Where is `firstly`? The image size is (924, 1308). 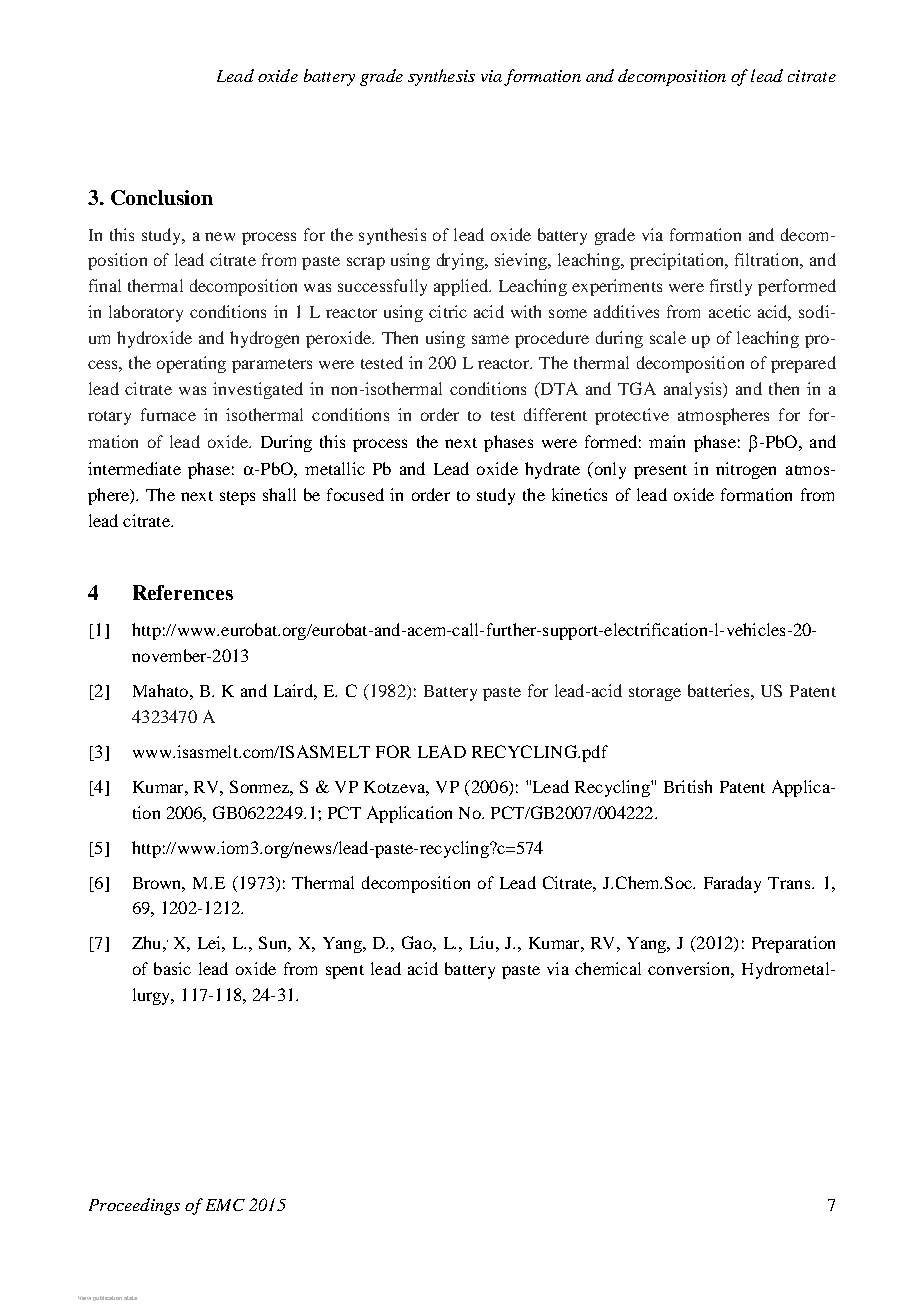
firstly is located at coordinates (731, 287).
